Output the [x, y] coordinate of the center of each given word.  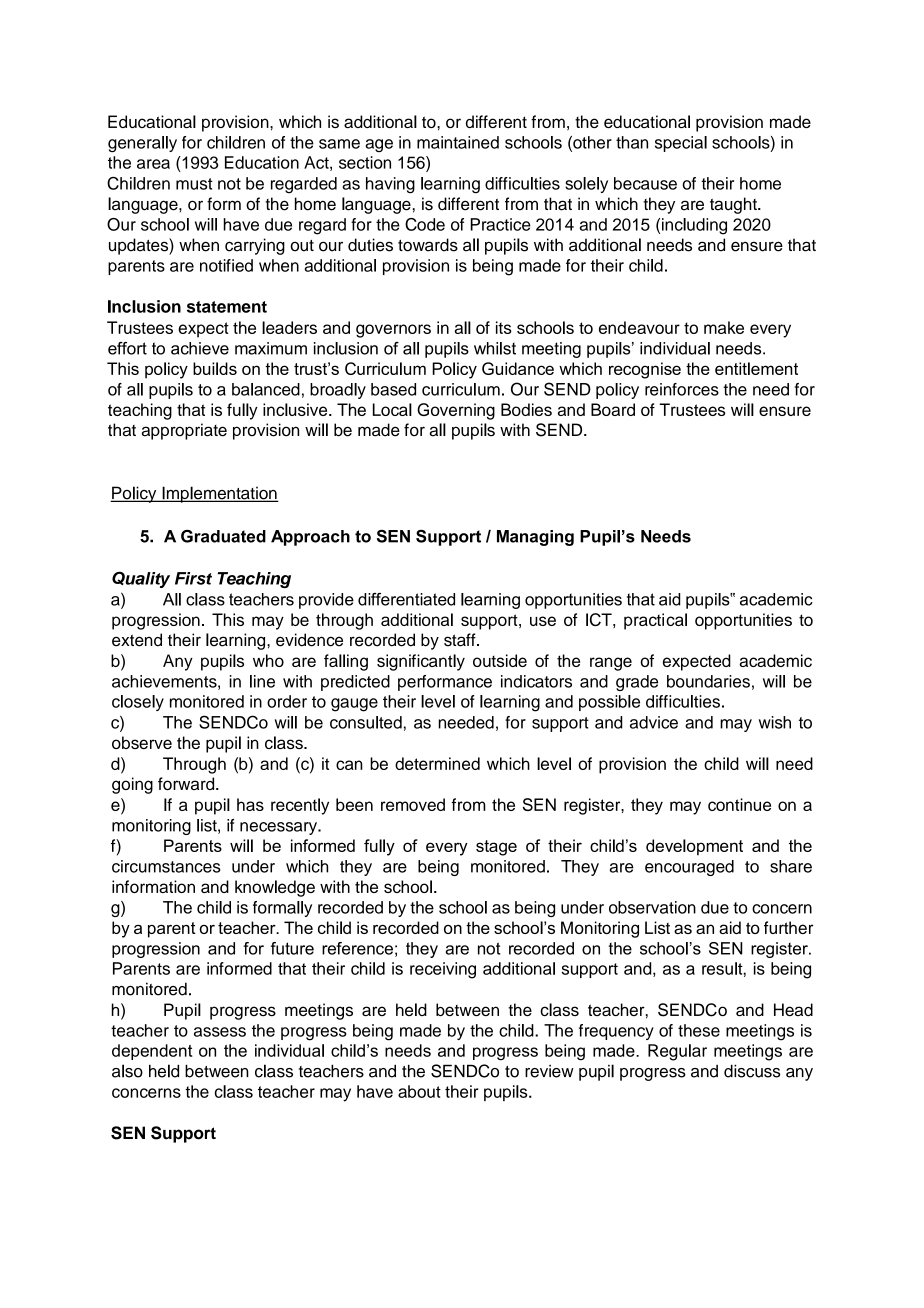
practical [655, 621]
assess [220, 1032]
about [419, 1091]
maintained [458, 142]
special [681, 144]
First [193, 578]
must [194, 184]
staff [461, 640]
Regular [677, 1052]
